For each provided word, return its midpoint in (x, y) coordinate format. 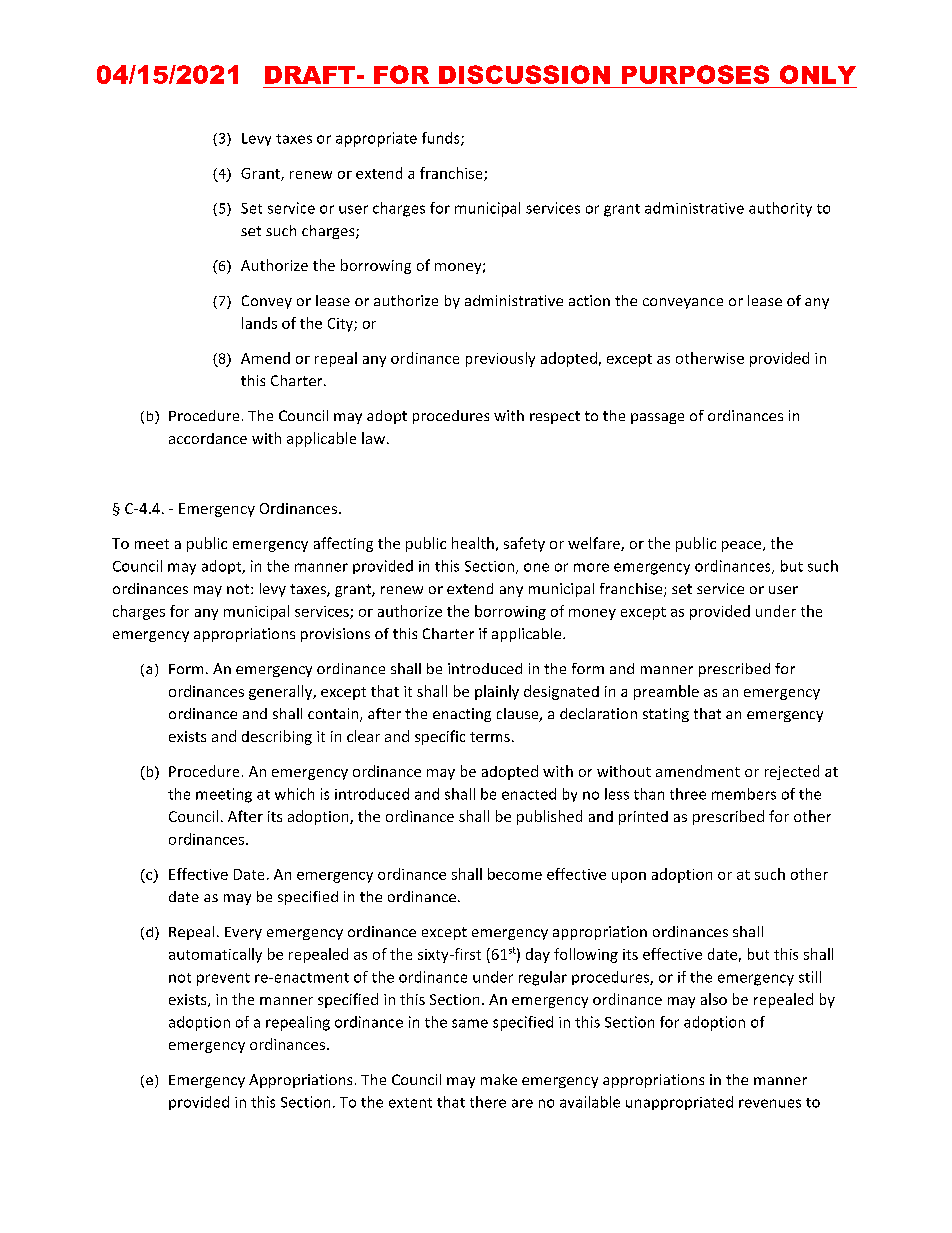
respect (555, 417)
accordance (208, 438)
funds (442, 139)
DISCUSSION (524, 74)
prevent (223, 979)
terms (490, 737)
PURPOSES (695, 74)
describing (277, 737)
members (744, 794)
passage (657, 418)
